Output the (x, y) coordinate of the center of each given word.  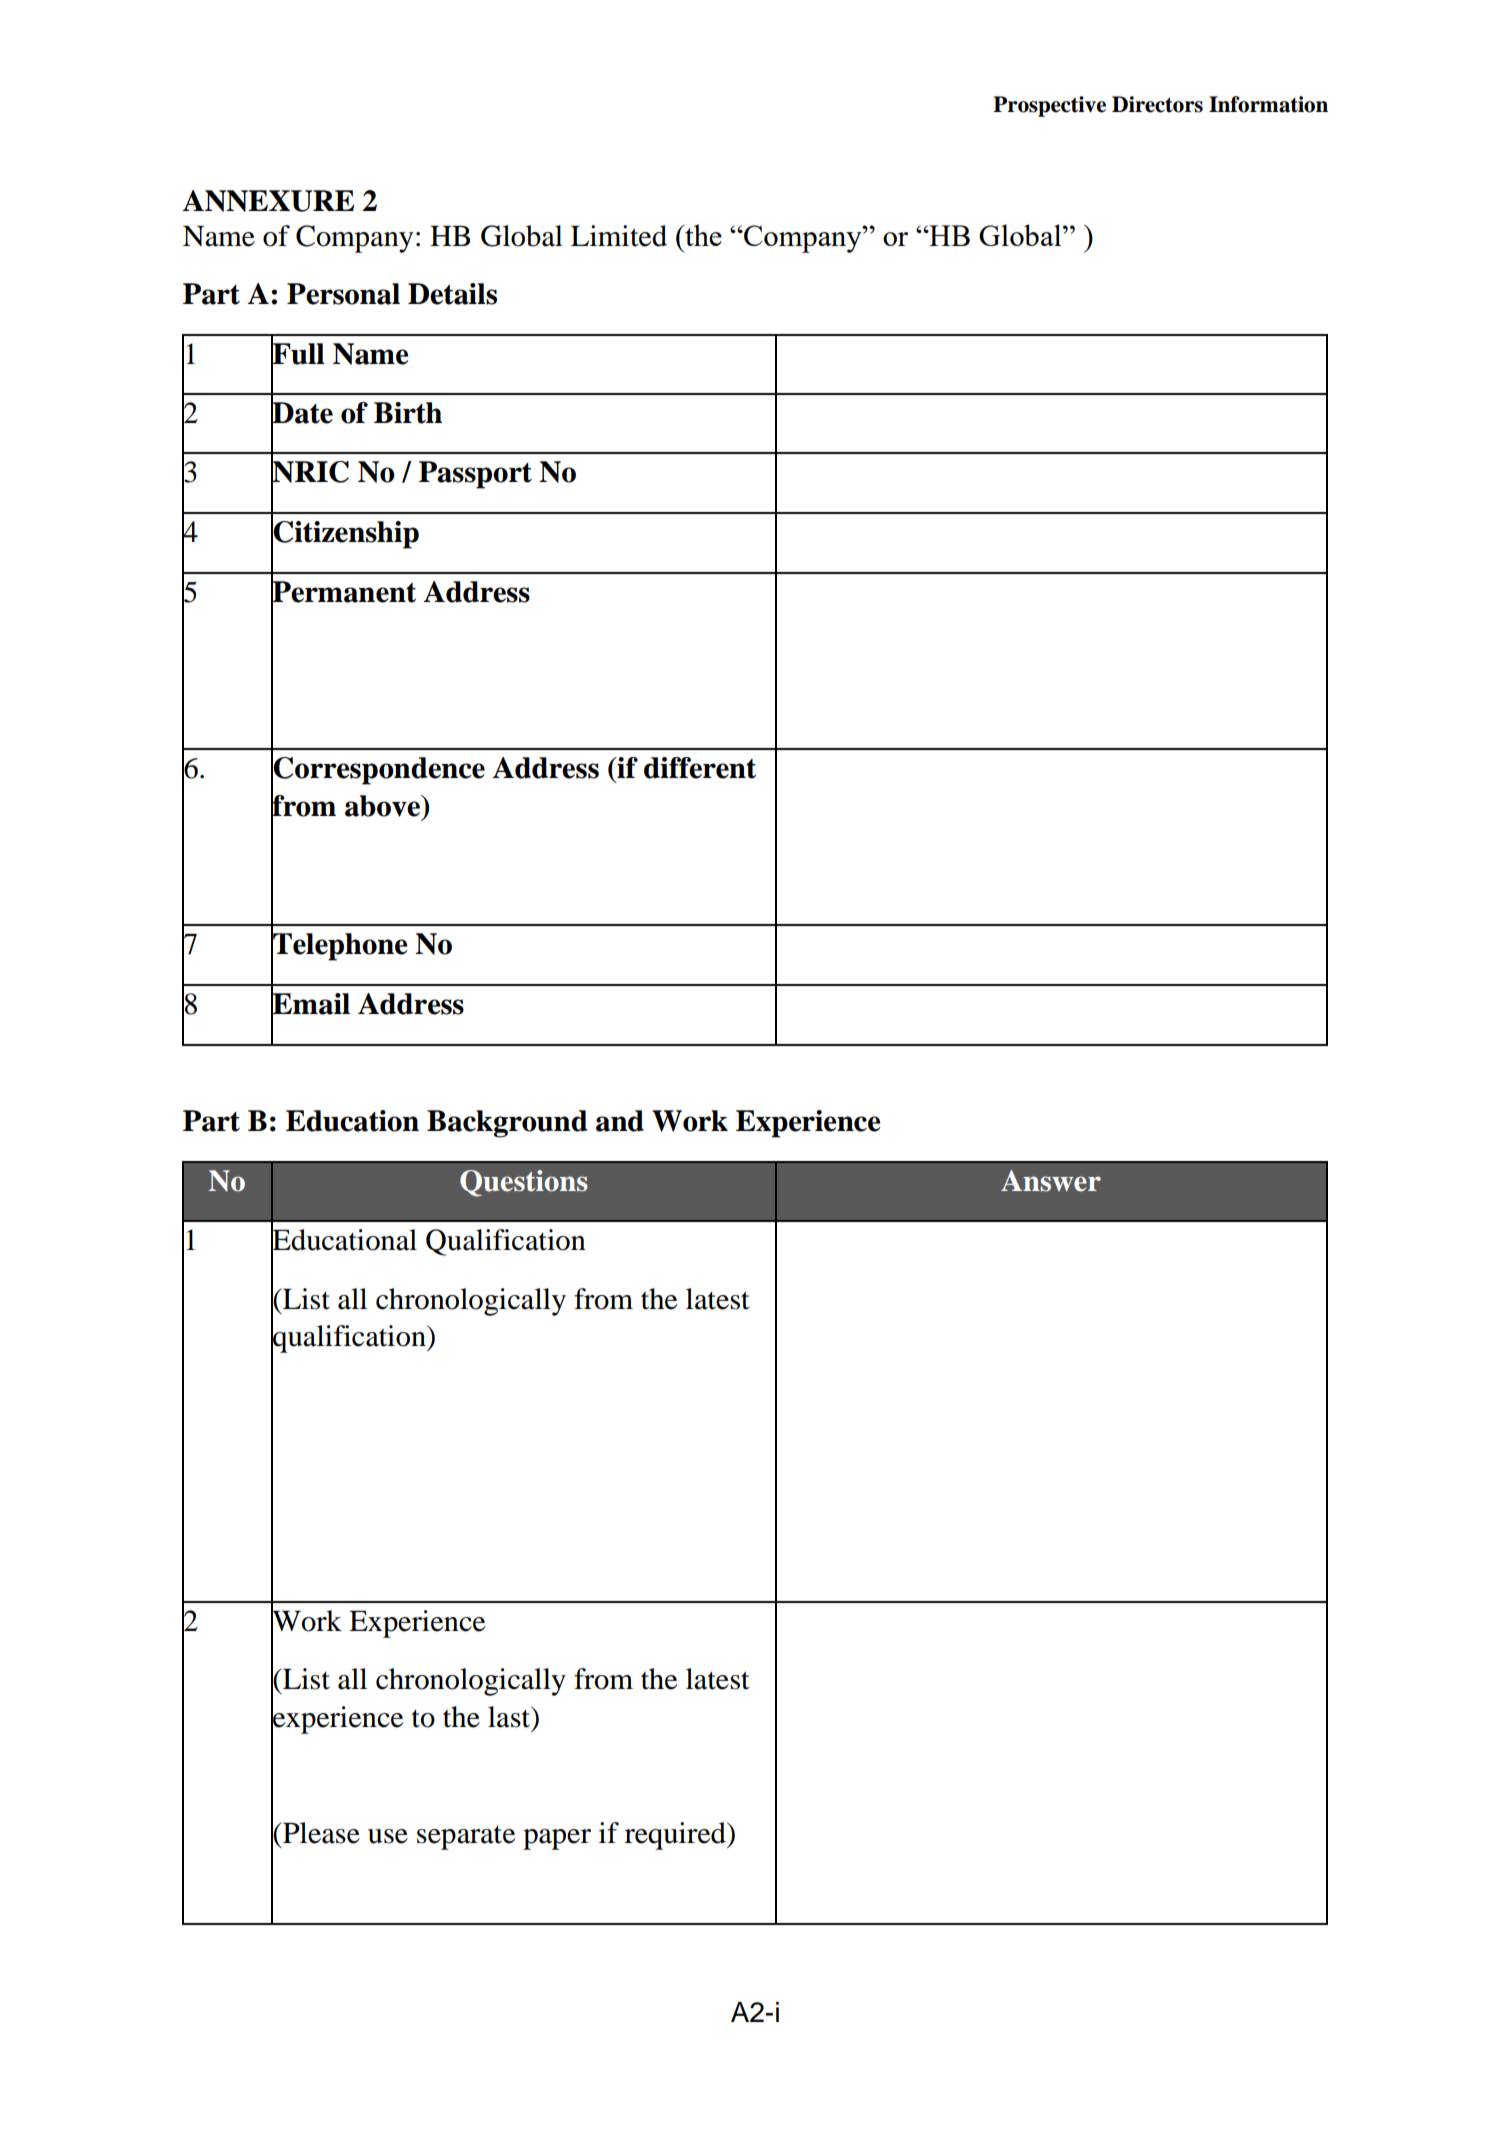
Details (452, 294)
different (700, 768)
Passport (475, 475)
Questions (524, 1183)
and (620, 1121)
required (676, 1836)
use (388, 1836)
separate (466, 1837)
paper (557, 1839)
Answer (1051, 1181)
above (383, 806)
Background (507, 1124)
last (510, 1717)
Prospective (1049, 106)
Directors (1157, 104)
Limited (619, 236)
